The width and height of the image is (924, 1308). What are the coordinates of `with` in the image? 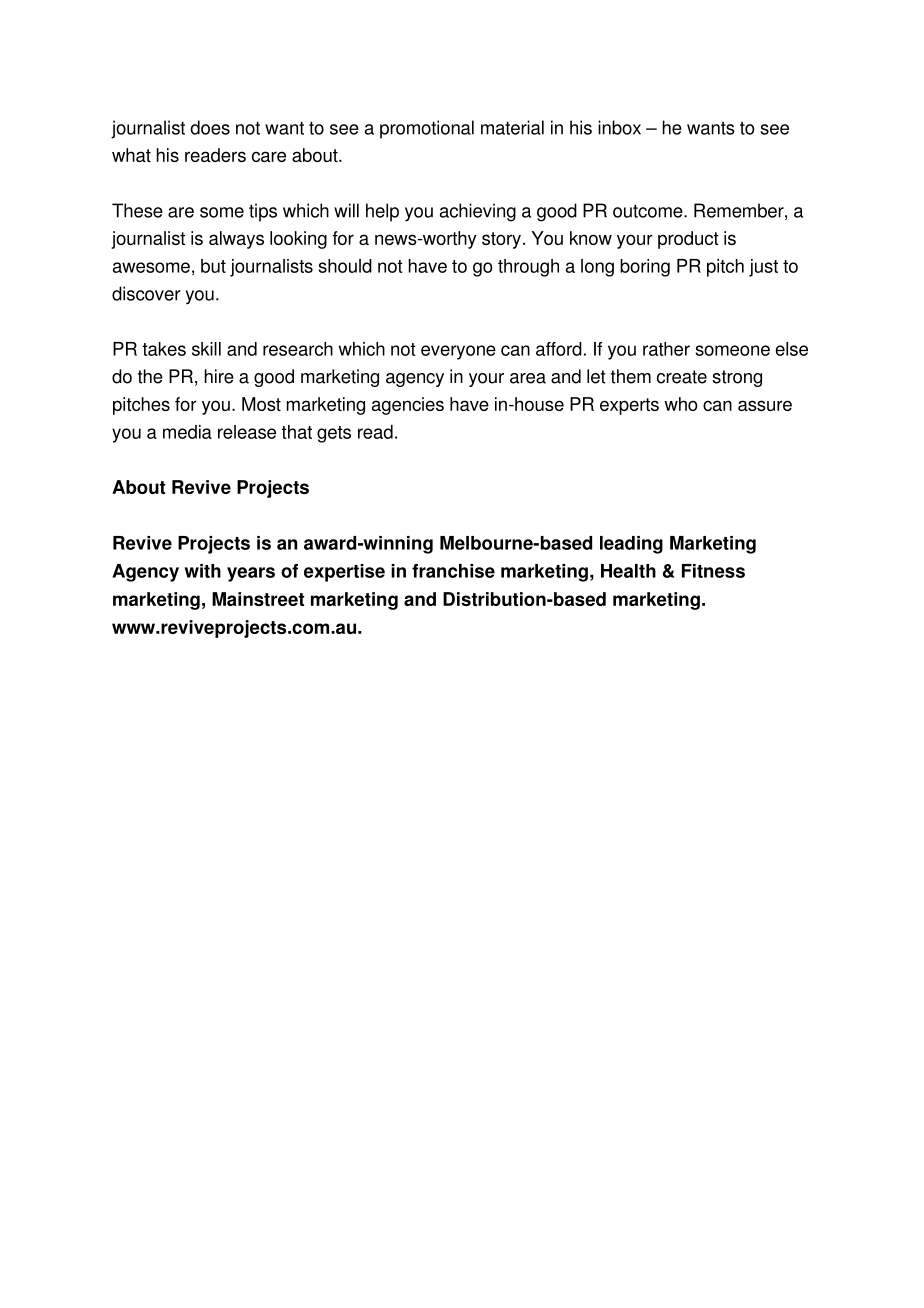 It's located at (203, 571).
